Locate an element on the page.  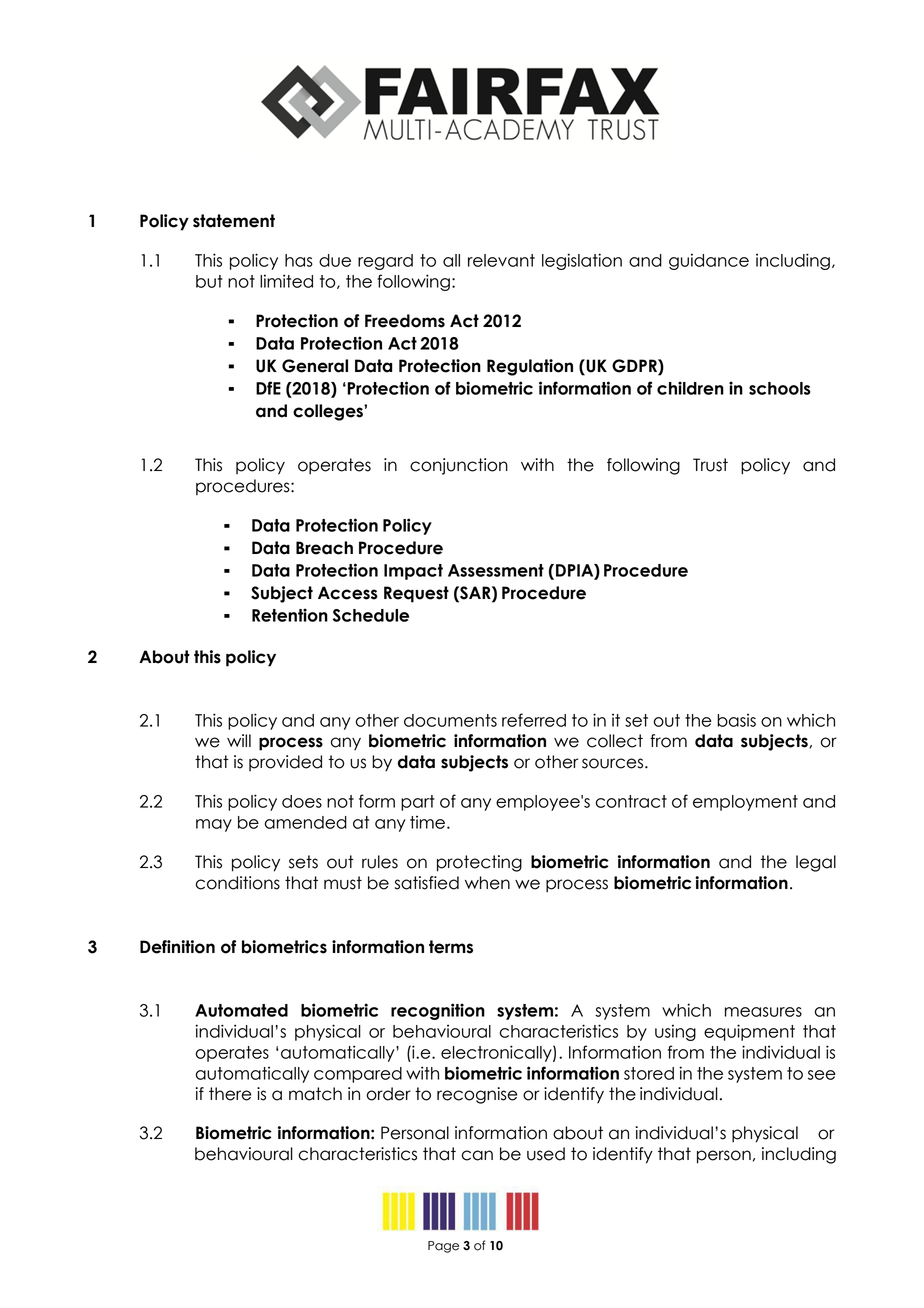
statement is located at coordinates (234, 221).
